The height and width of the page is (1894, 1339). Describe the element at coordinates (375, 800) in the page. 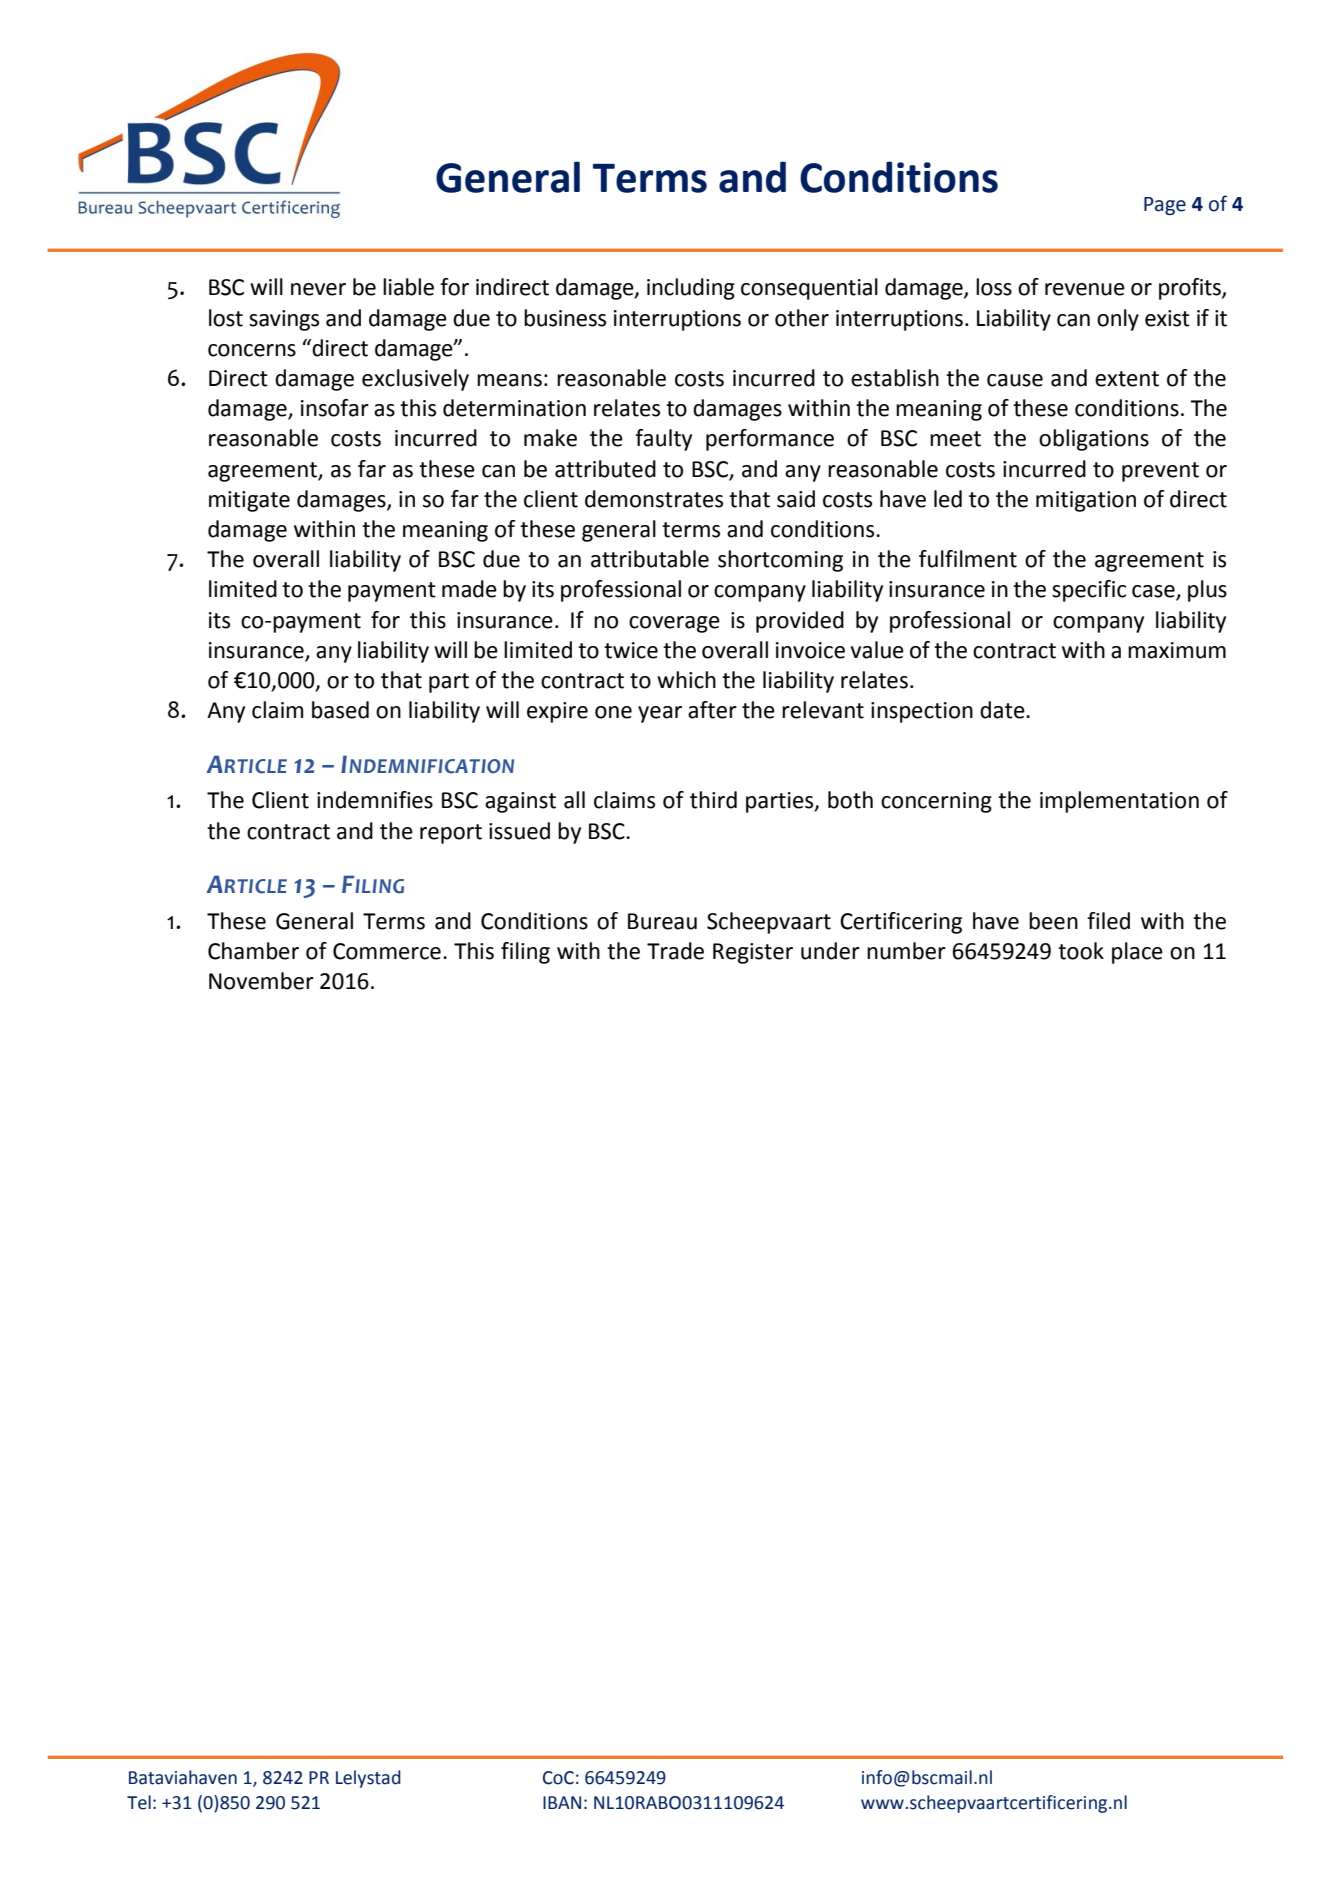

I see `indemnifies` at that location.
